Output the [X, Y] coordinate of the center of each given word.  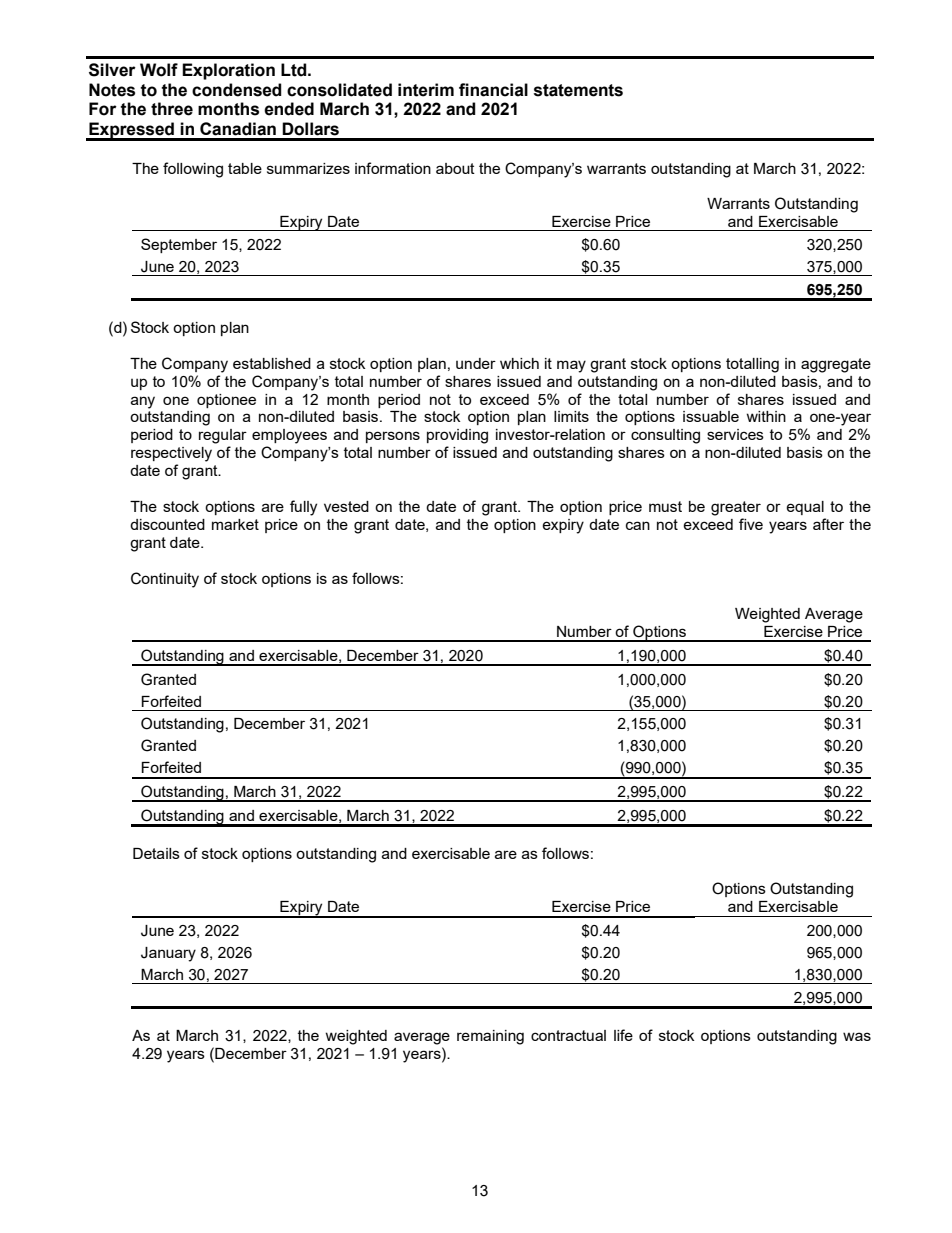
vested [346, 506]
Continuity [165, 580]
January [168, 954]
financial [493, 90]
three [172, 109]
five [751, 524]
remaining [490, 1037]
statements [578, 90]
